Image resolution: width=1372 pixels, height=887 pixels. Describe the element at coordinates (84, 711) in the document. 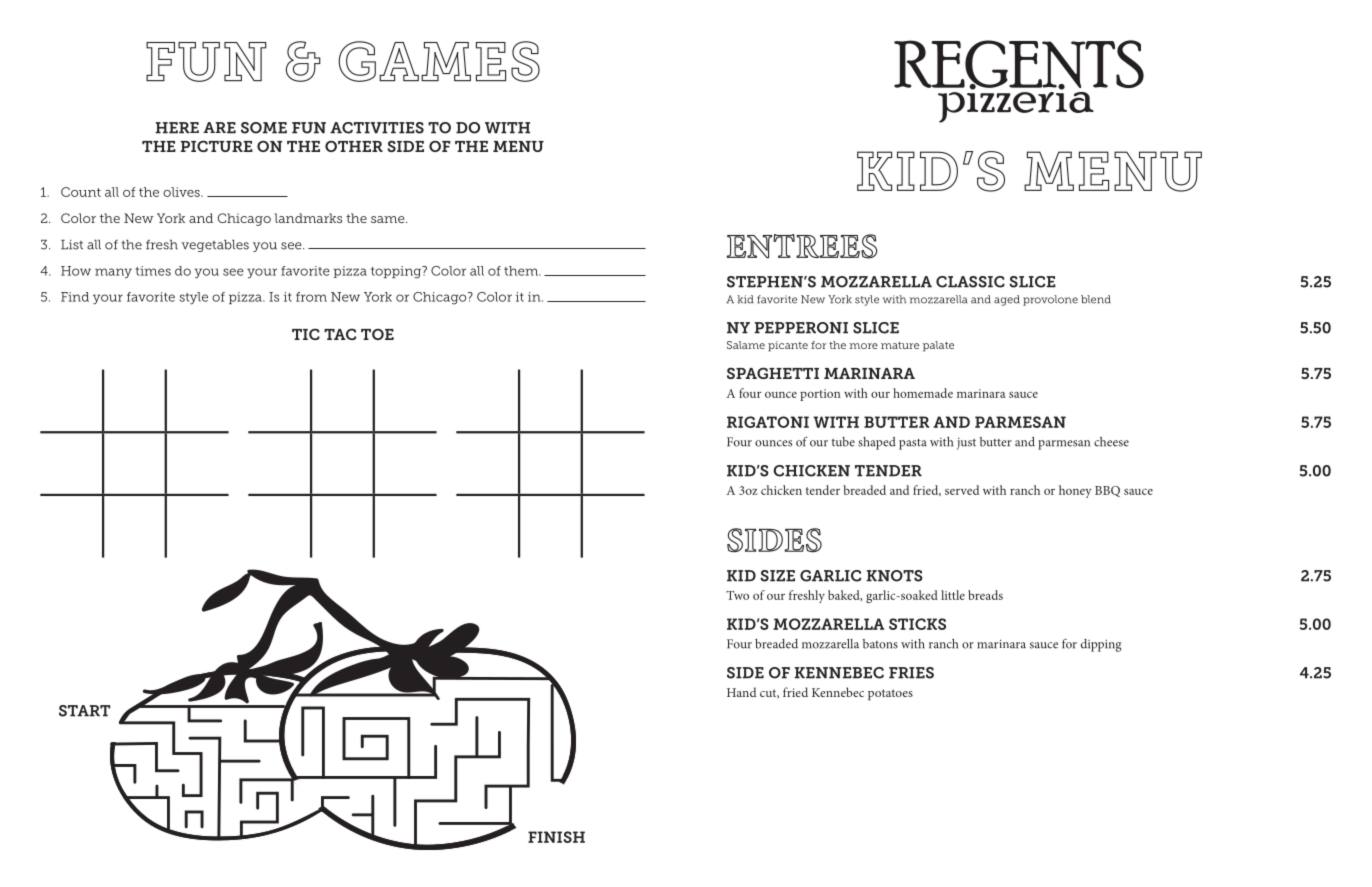

I see `START` at that location.
